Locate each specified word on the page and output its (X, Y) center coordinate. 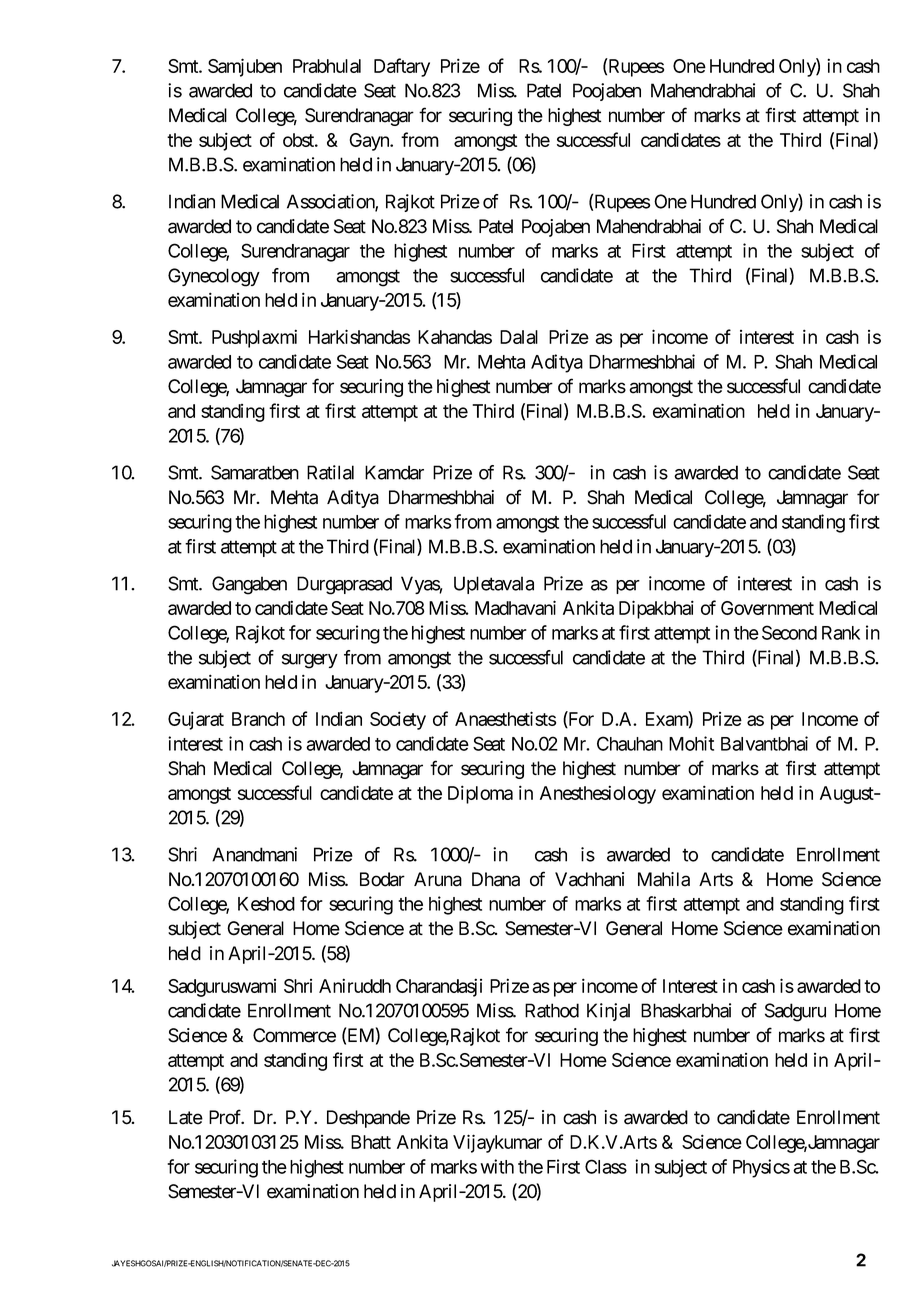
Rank (841, 633)
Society (398, 720)
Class (606, 1166)
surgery (310, 661)
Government (767, 608)
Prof (226, 1117)
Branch (258, 719)
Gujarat (196, 720)
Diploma (480, 794)
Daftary (402, 67)
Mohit (691, 743)
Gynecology (214, 277)
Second (789, 632)
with (497, 1166)
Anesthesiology (598, 794)
